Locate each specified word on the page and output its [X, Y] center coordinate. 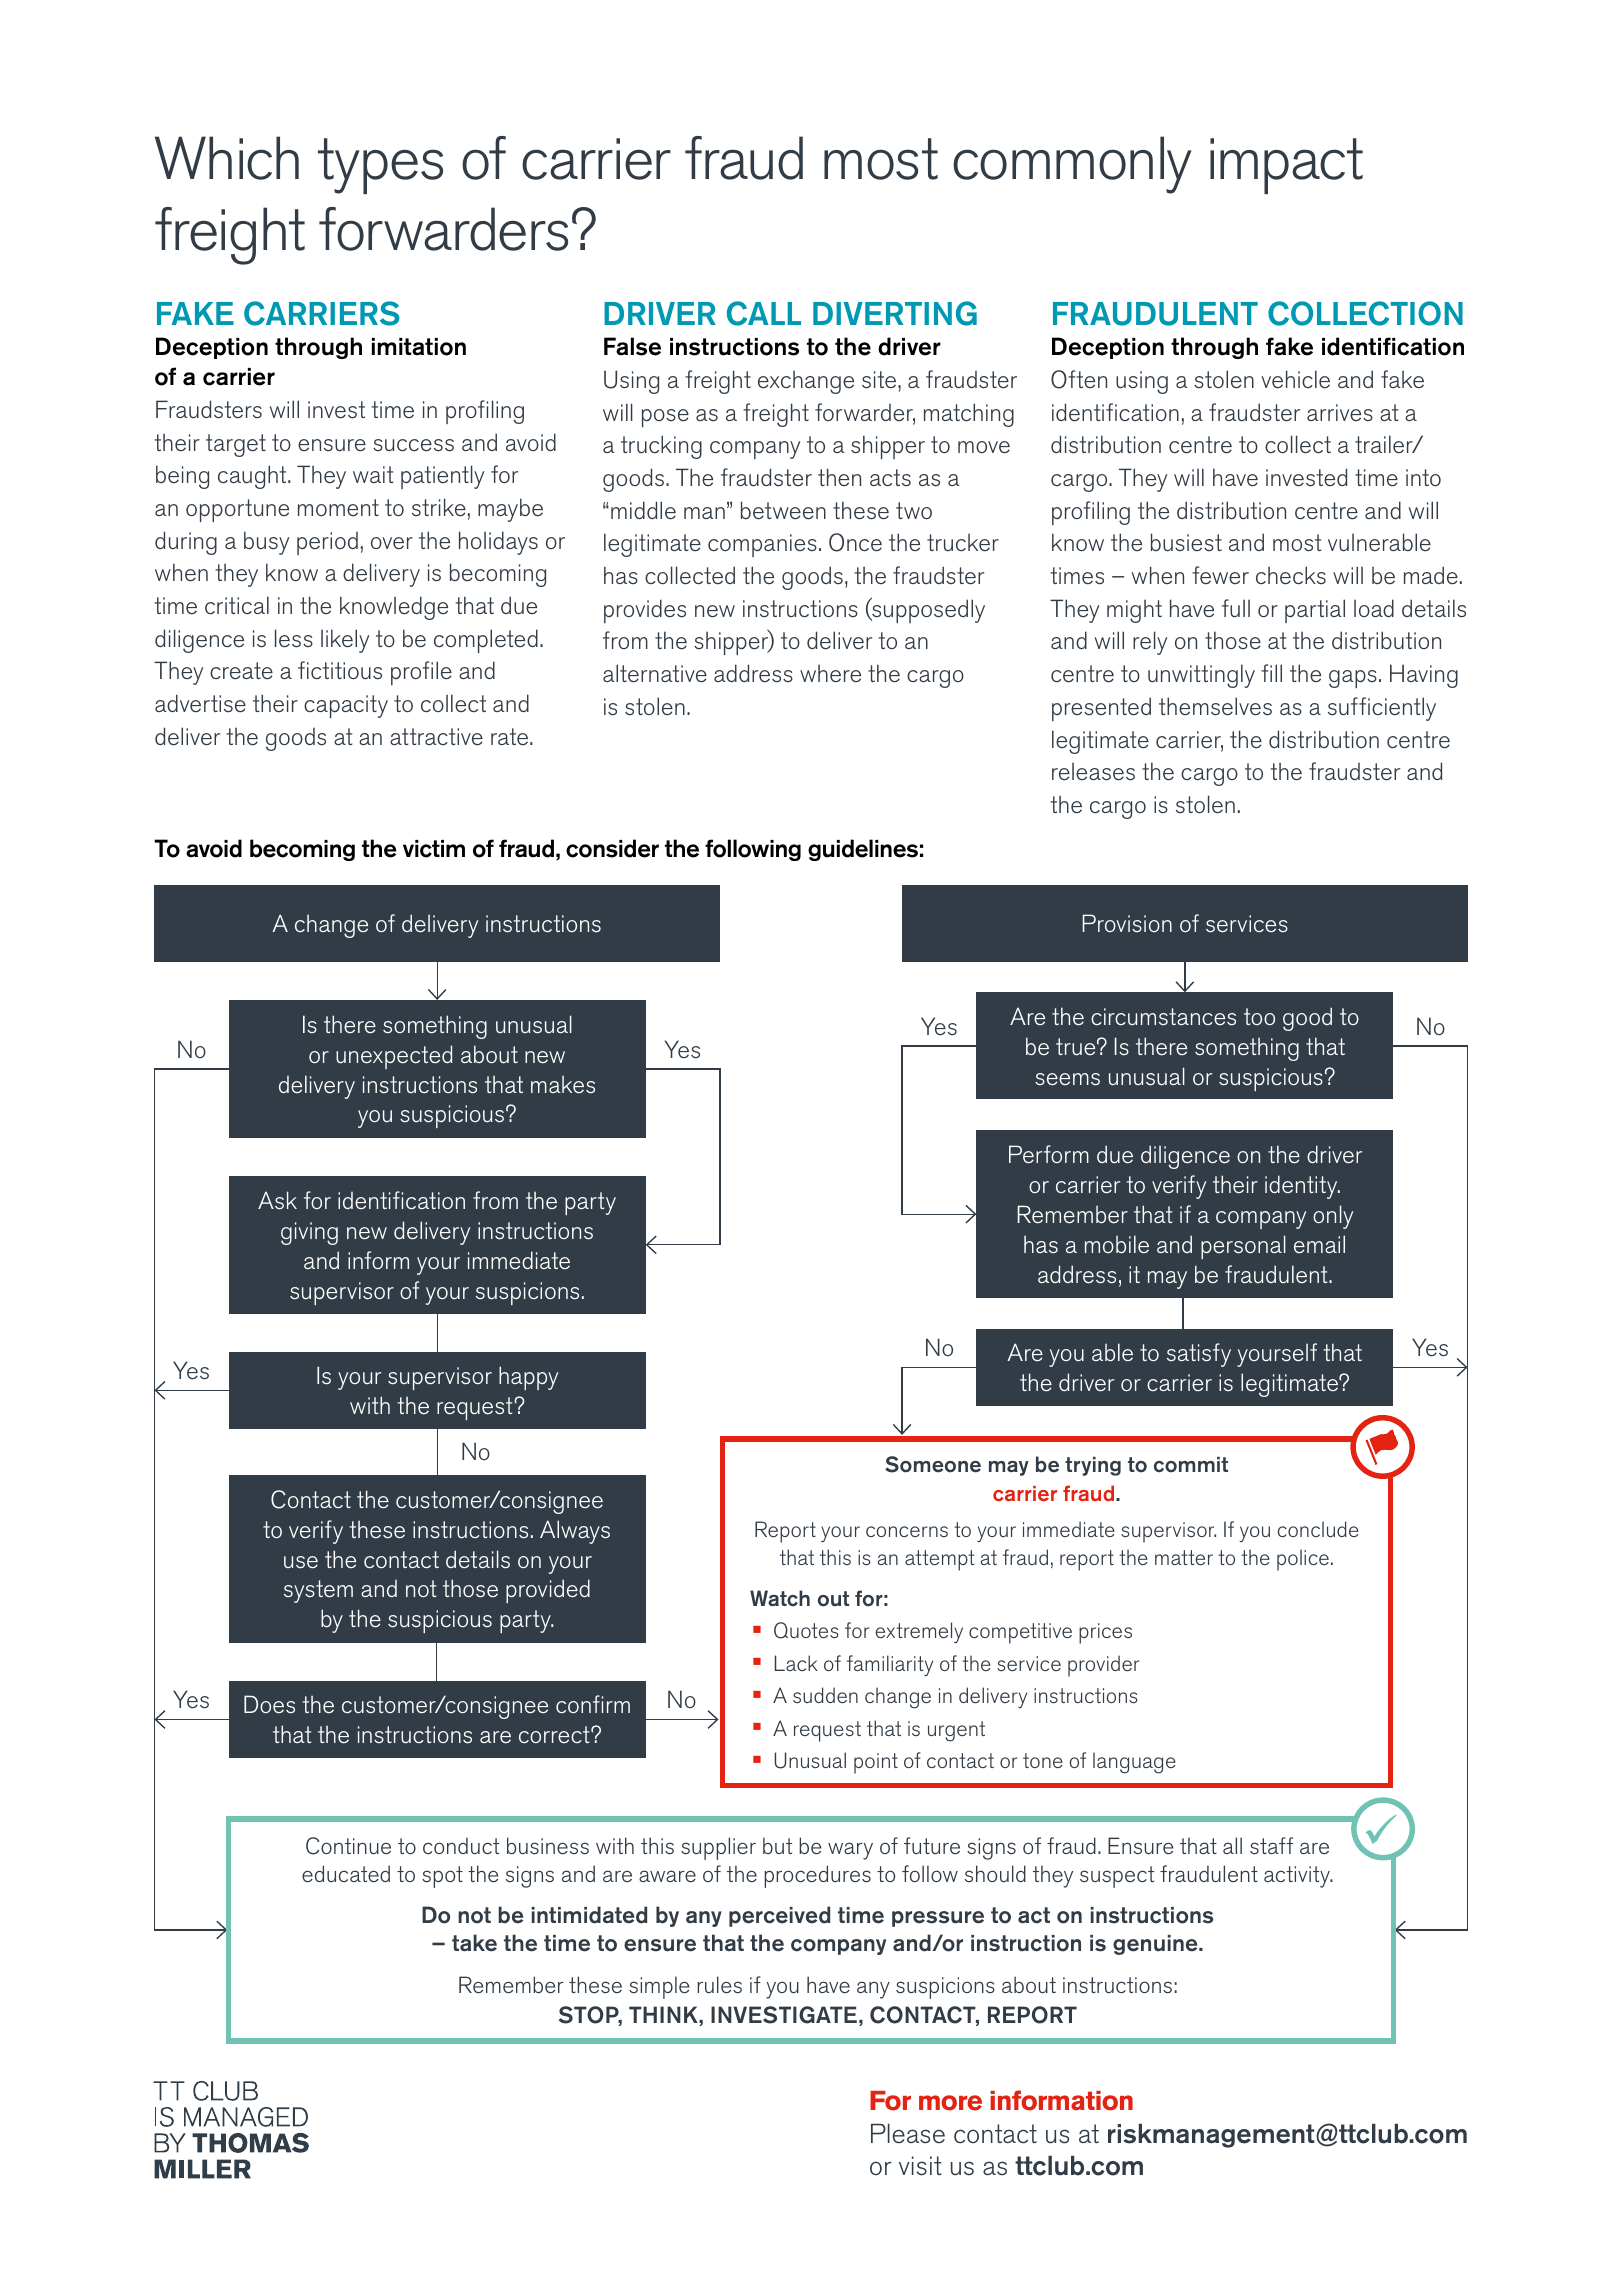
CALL [764, 313]
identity [1302, 1187]
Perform [1049, 1154]
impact [1286, 166]
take [474, 1943]
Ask [277, 1200]
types [380, 166]
